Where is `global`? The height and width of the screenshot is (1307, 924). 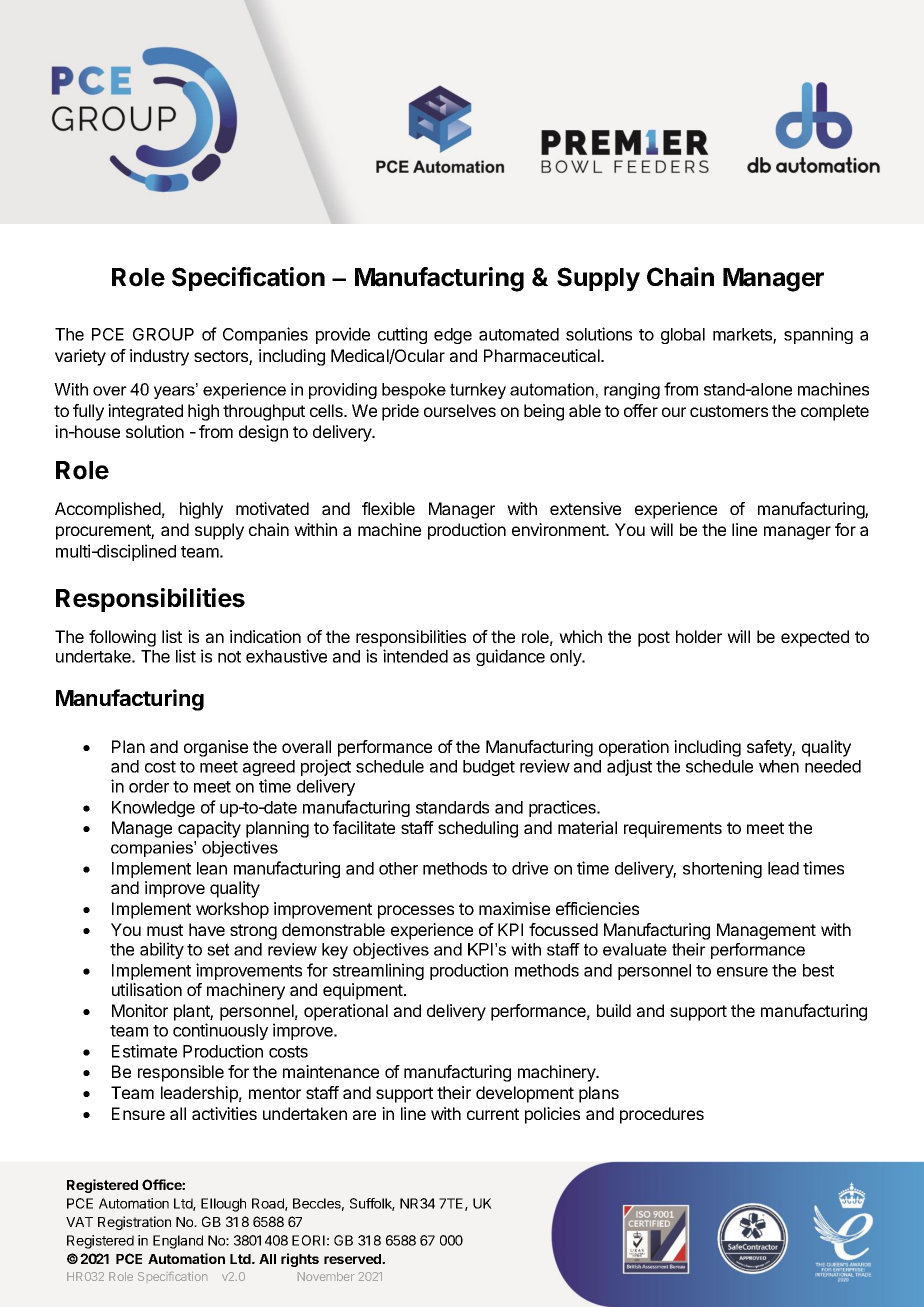 global is located at coordinates (683, 336).
